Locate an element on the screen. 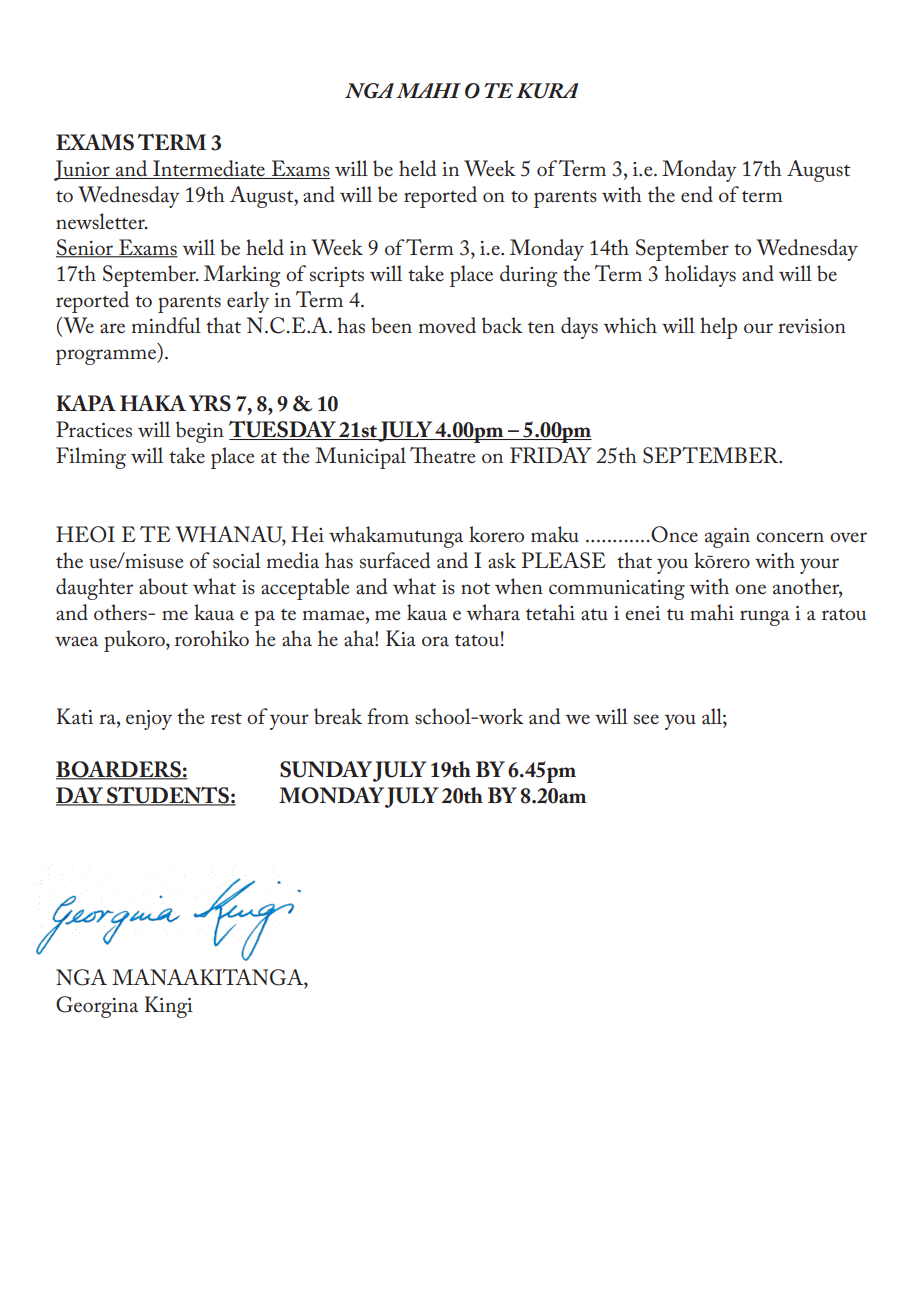  Theatre is located at coordinates (442, 455).
